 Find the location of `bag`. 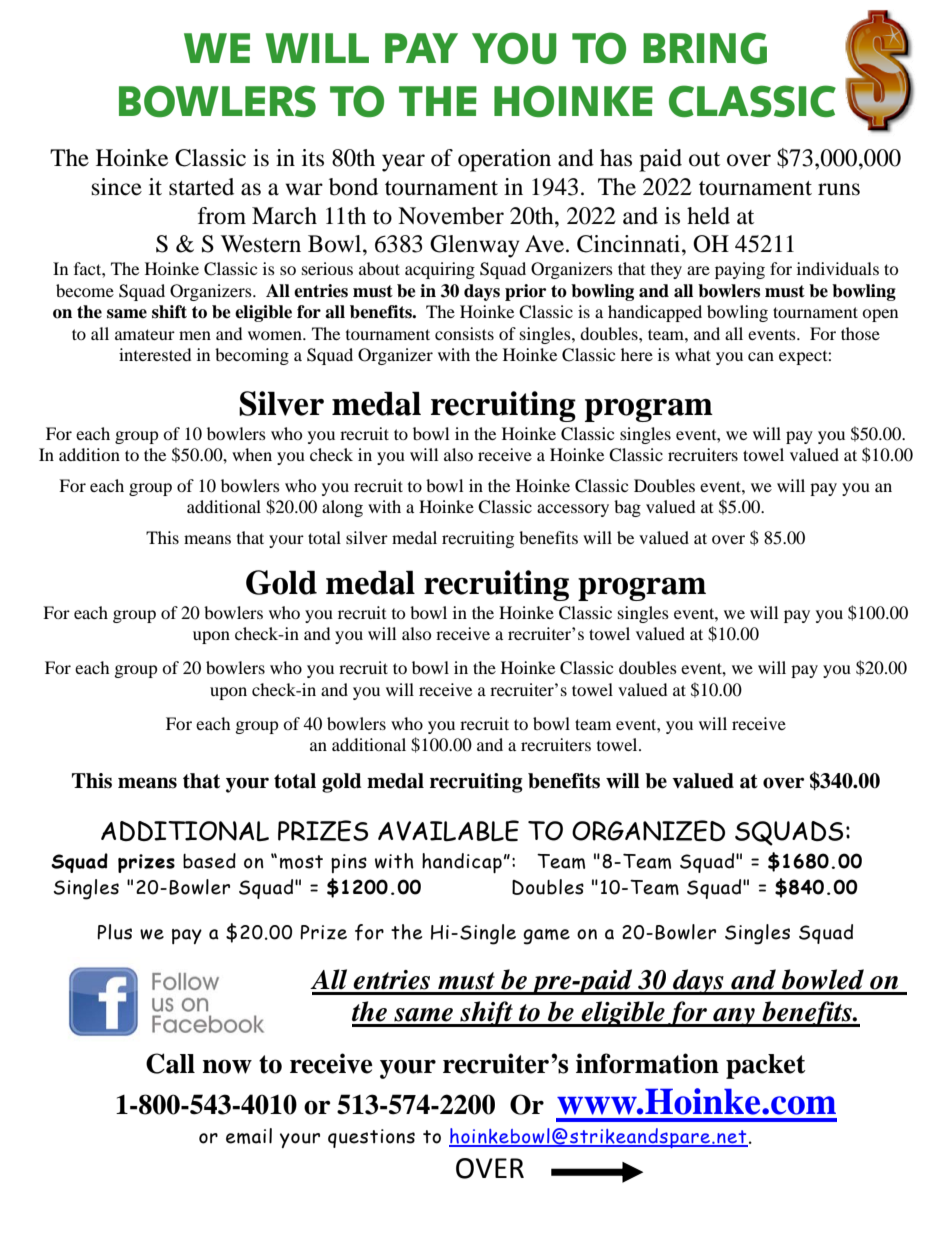

bag is located at coordinates (627, 508).
